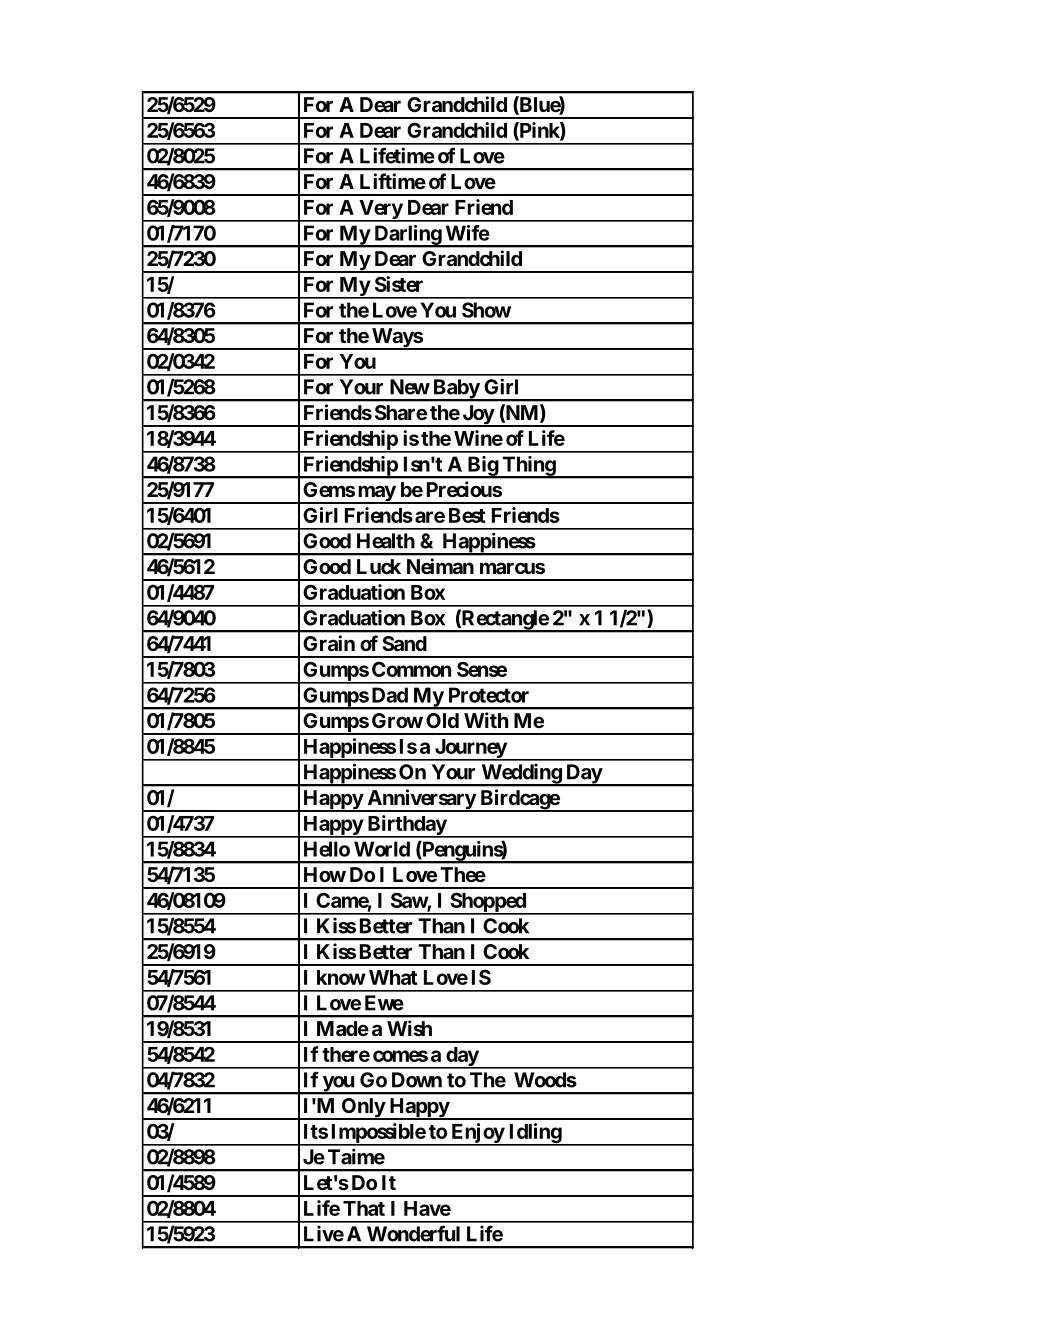 The image size is (1039, 1344). I want to click on Wish, so click(409, 1028).
